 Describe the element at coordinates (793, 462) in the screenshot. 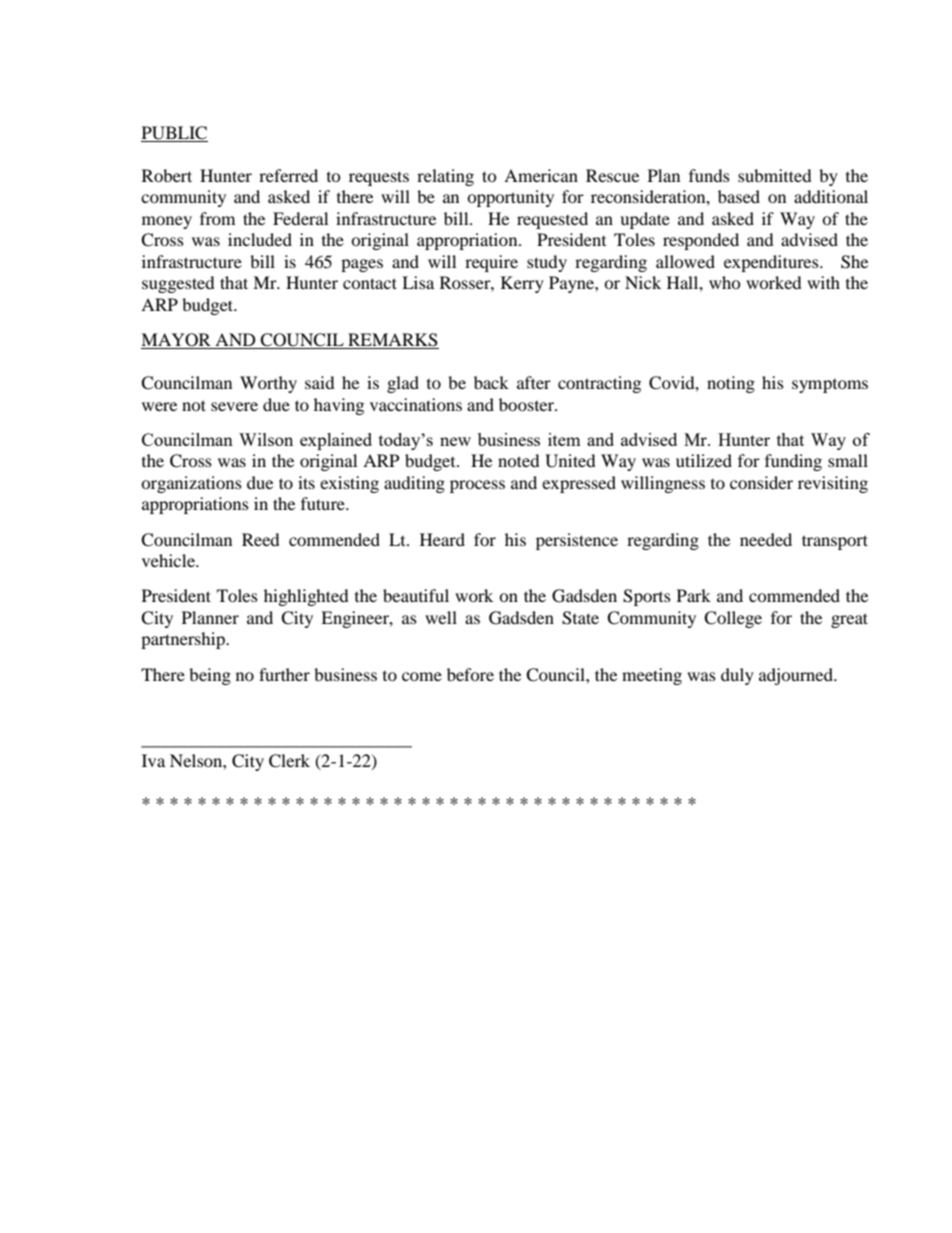

I see `funding` at that location.
